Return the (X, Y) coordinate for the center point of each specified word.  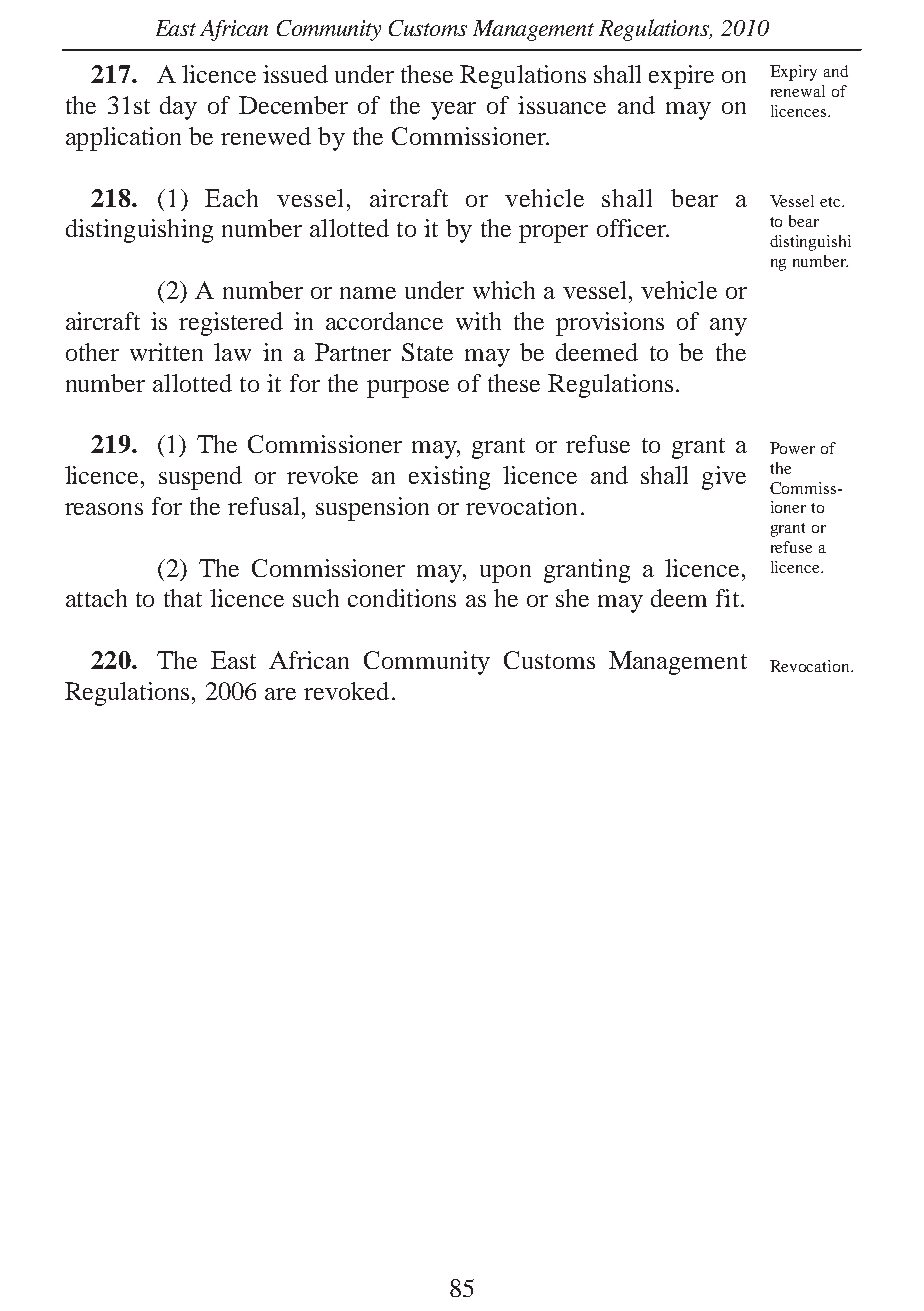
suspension (372, 509)
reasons (104, 509)
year (453, 111)
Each (231, 198)
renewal (798, 91)
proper (553, 234)
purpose (408, 389)
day (178, 108)
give (724, 478)
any (728, 327)
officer (632, 228)
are (280, 694)
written (166, 352)
